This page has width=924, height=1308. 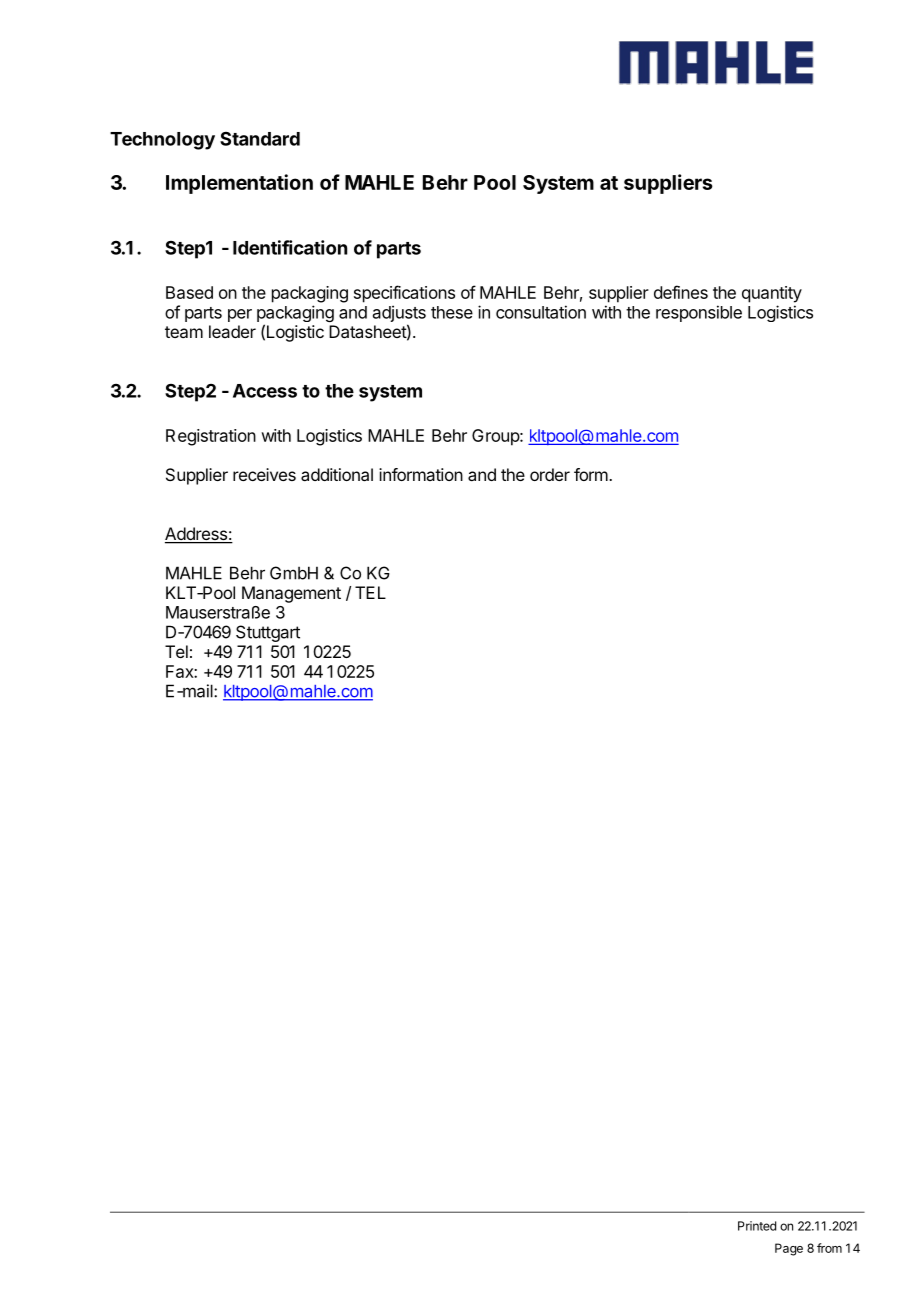 What do you see at coordinates (268, 633) in the page?
I see `Stuttgart` at bounding box center [268, 633].
